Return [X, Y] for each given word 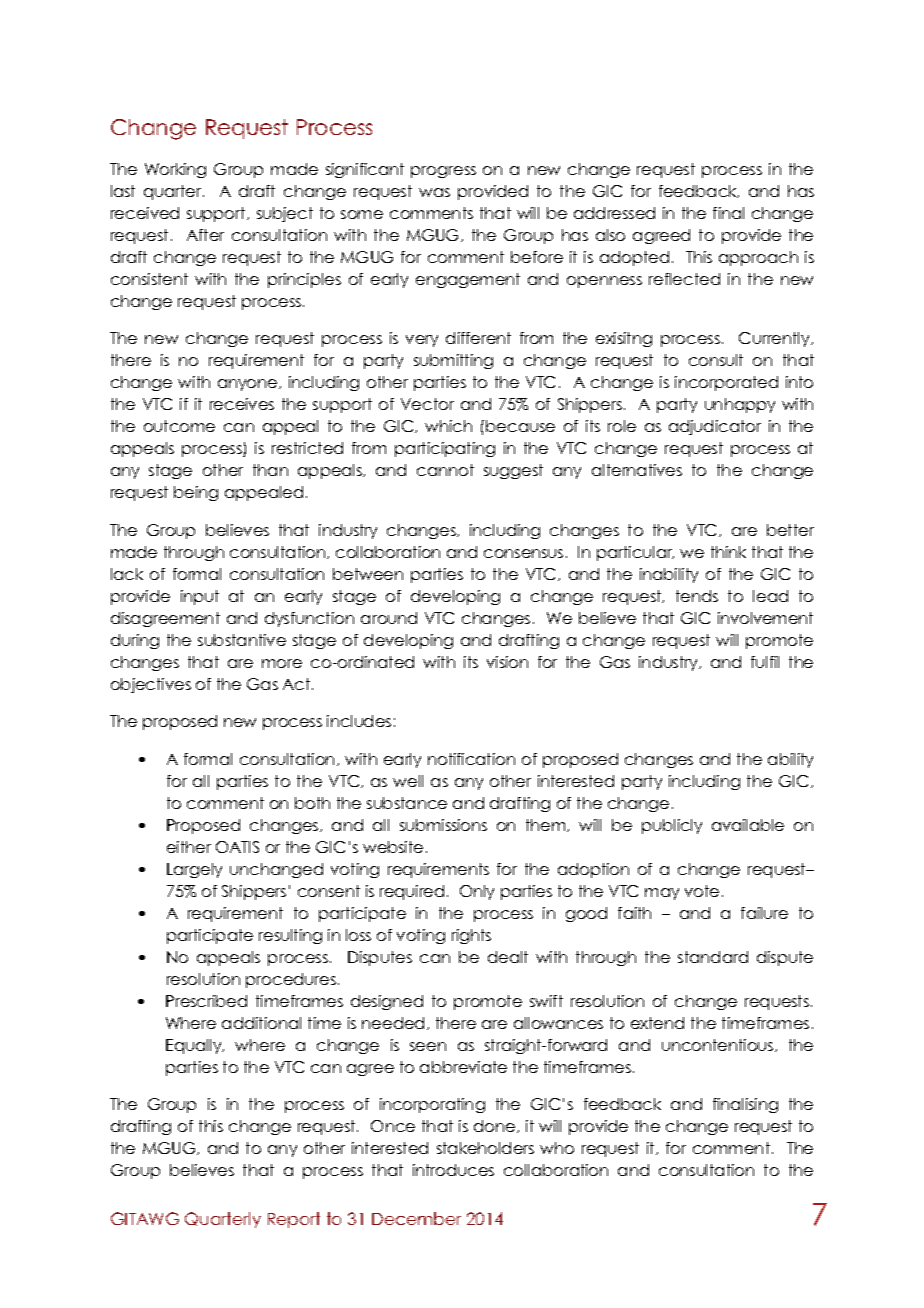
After [205, 235]
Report [294, 1220]
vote [702, 891]
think [728, 552]
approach [758, 258]
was [434, 192]
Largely [194, 870]
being [196, 493]
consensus [523, 553]
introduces [453, 1170]
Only [477, 892]
